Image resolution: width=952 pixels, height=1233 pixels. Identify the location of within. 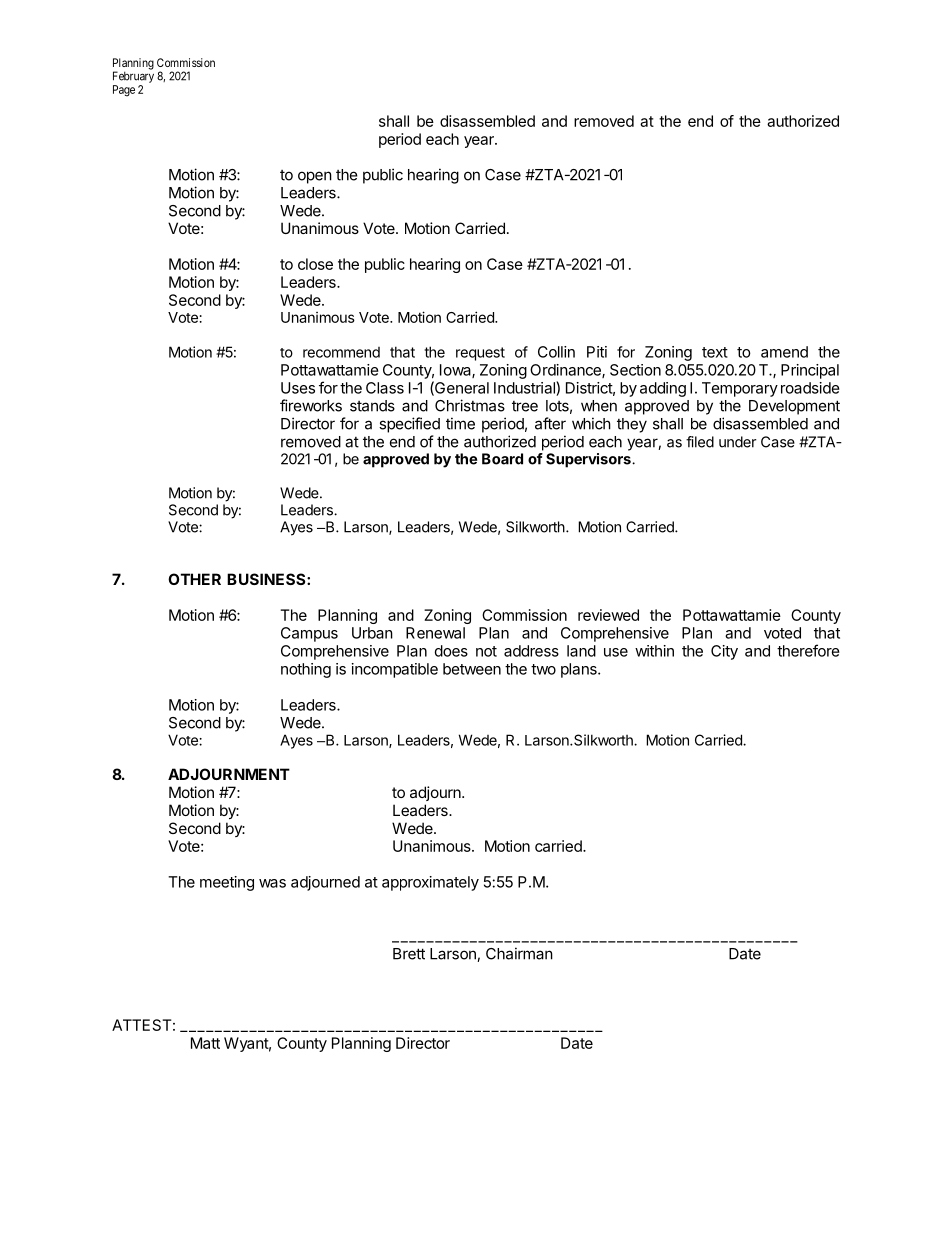
(654, 651).
